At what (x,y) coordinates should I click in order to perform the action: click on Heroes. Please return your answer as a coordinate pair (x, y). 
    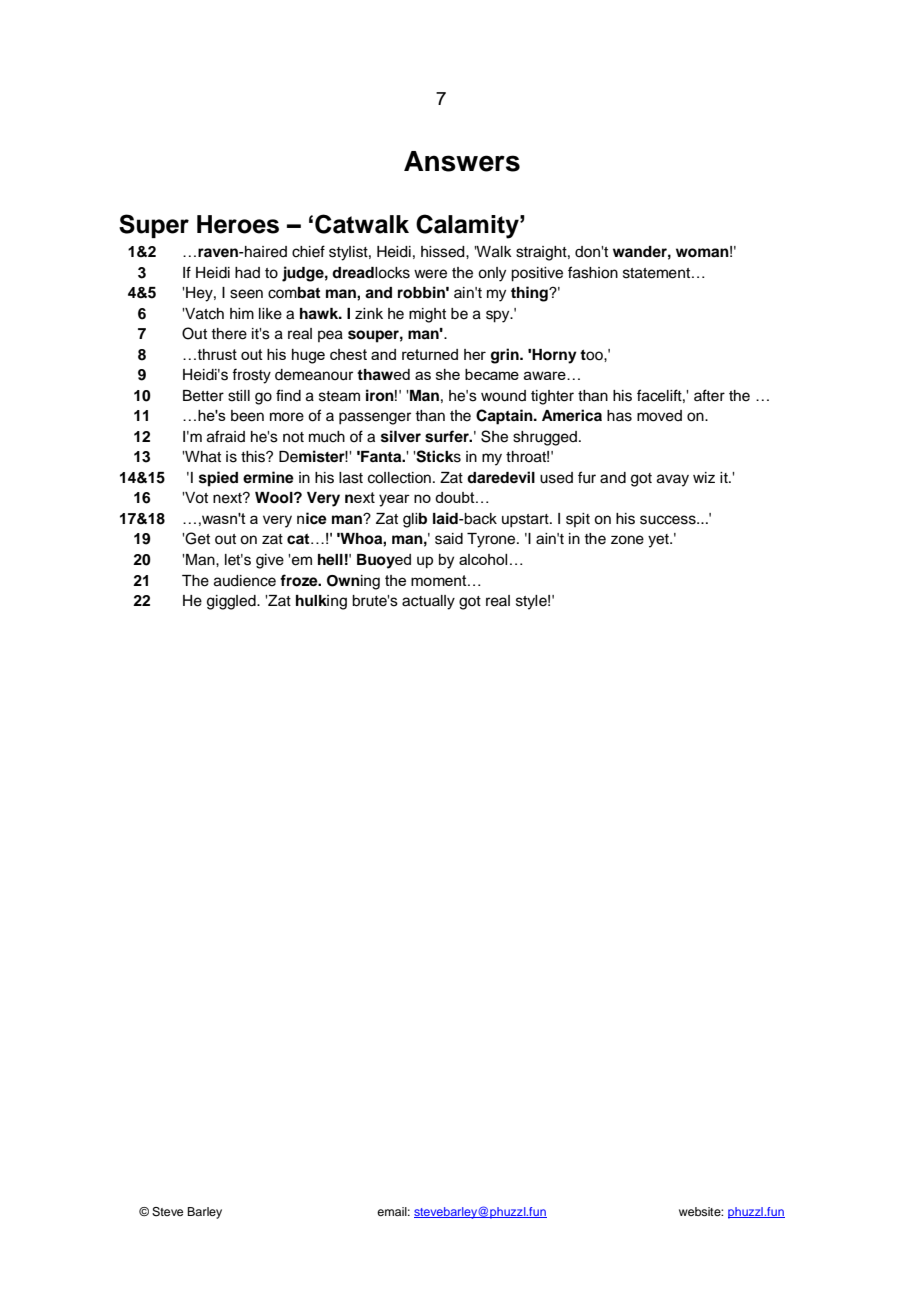
    Looking at the image, I should click on (238, 224).
